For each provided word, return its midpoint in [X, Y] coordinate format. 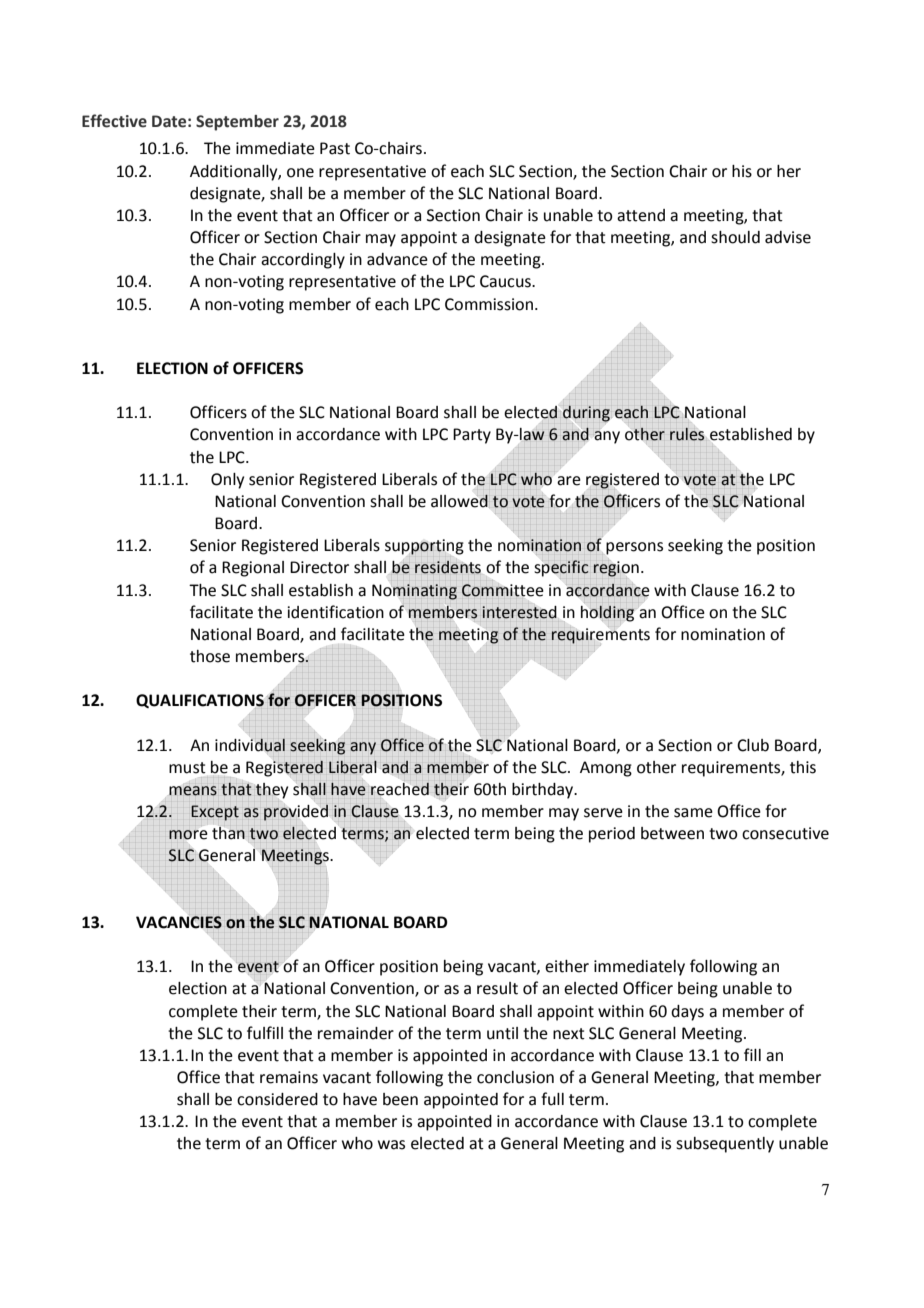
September [237, 123]
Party [472, 436]
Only [227, 481]
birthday [544, 791]
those [210, 656]
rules [687, 434]
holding [607, 614]
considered [277, 1099]
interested [520, 612]
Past [335, 148]
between [672, 833]
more [188, 835]
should [735, 237]
